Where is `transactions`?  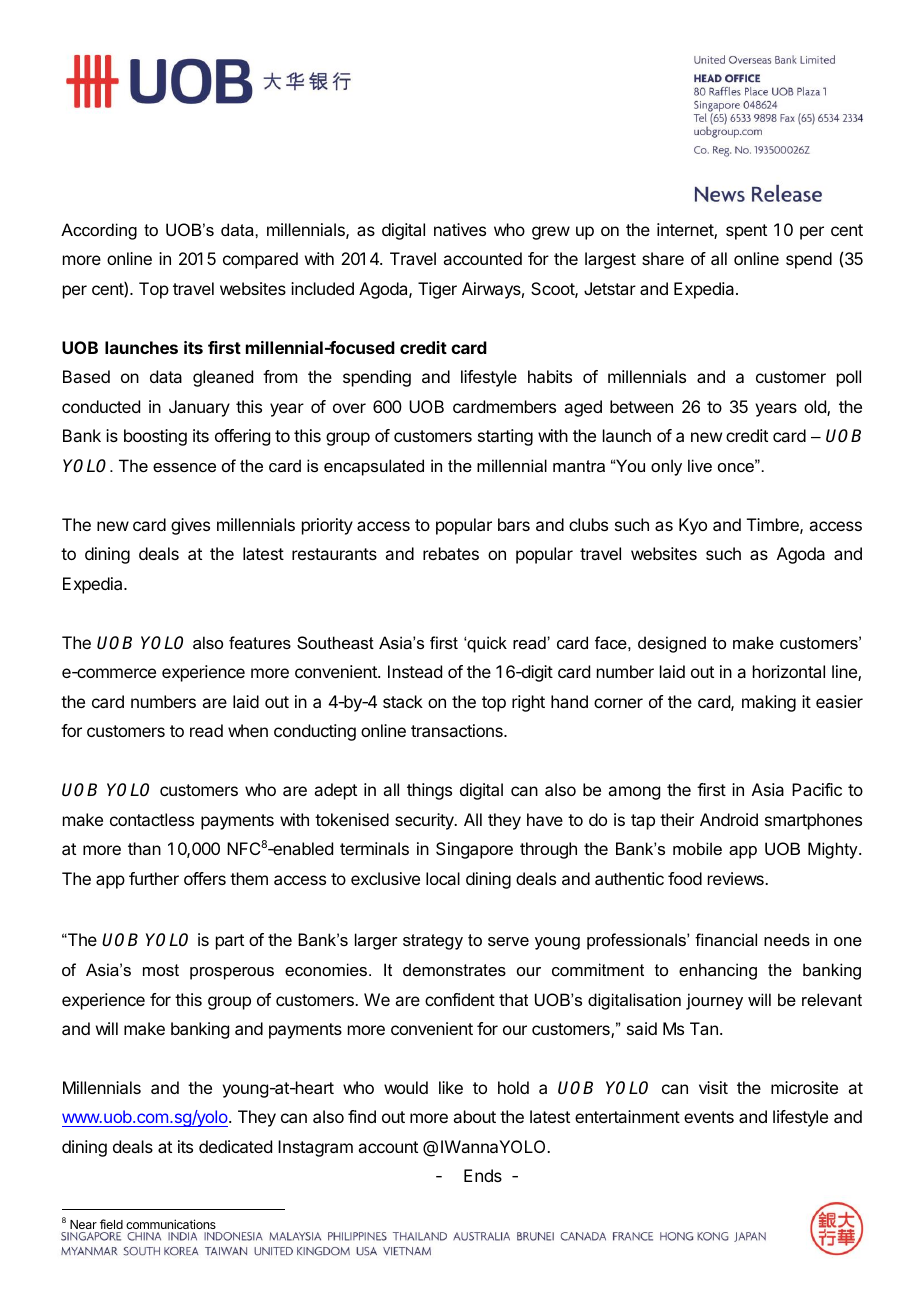 transactions is located at coordinates (458, 730).
